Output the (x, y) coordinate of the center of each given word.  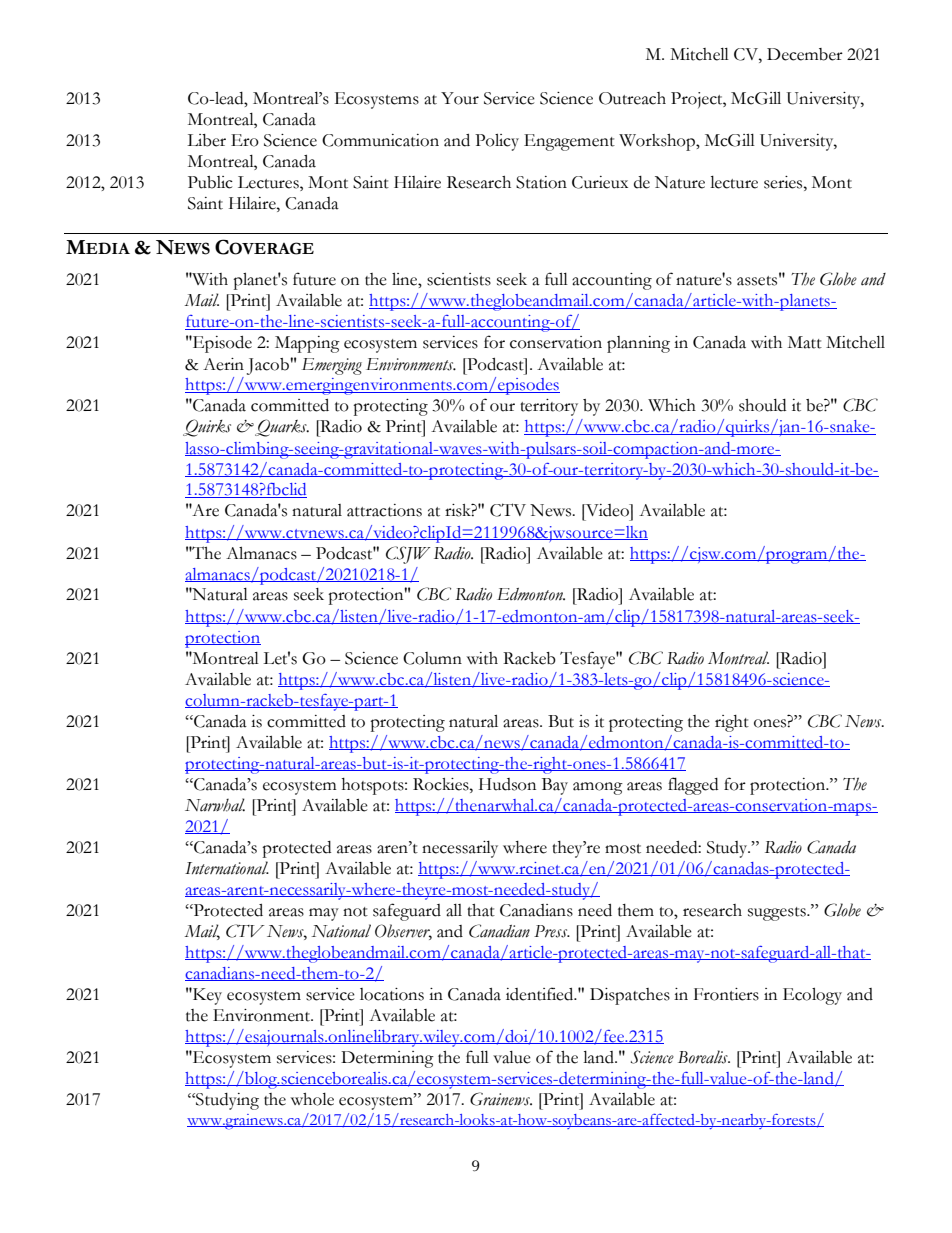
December (805, 54)
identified (541, 994)
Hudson (507, 784)
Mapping (307, 344)
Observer (403, 931)
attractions (384, 510)
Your (460, 98)
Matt (805, 342)
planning (638, 344)
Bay (555, 786)
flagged (693, 786)
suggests (778, 914)
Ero (245, 140)
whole (312, 1099)
